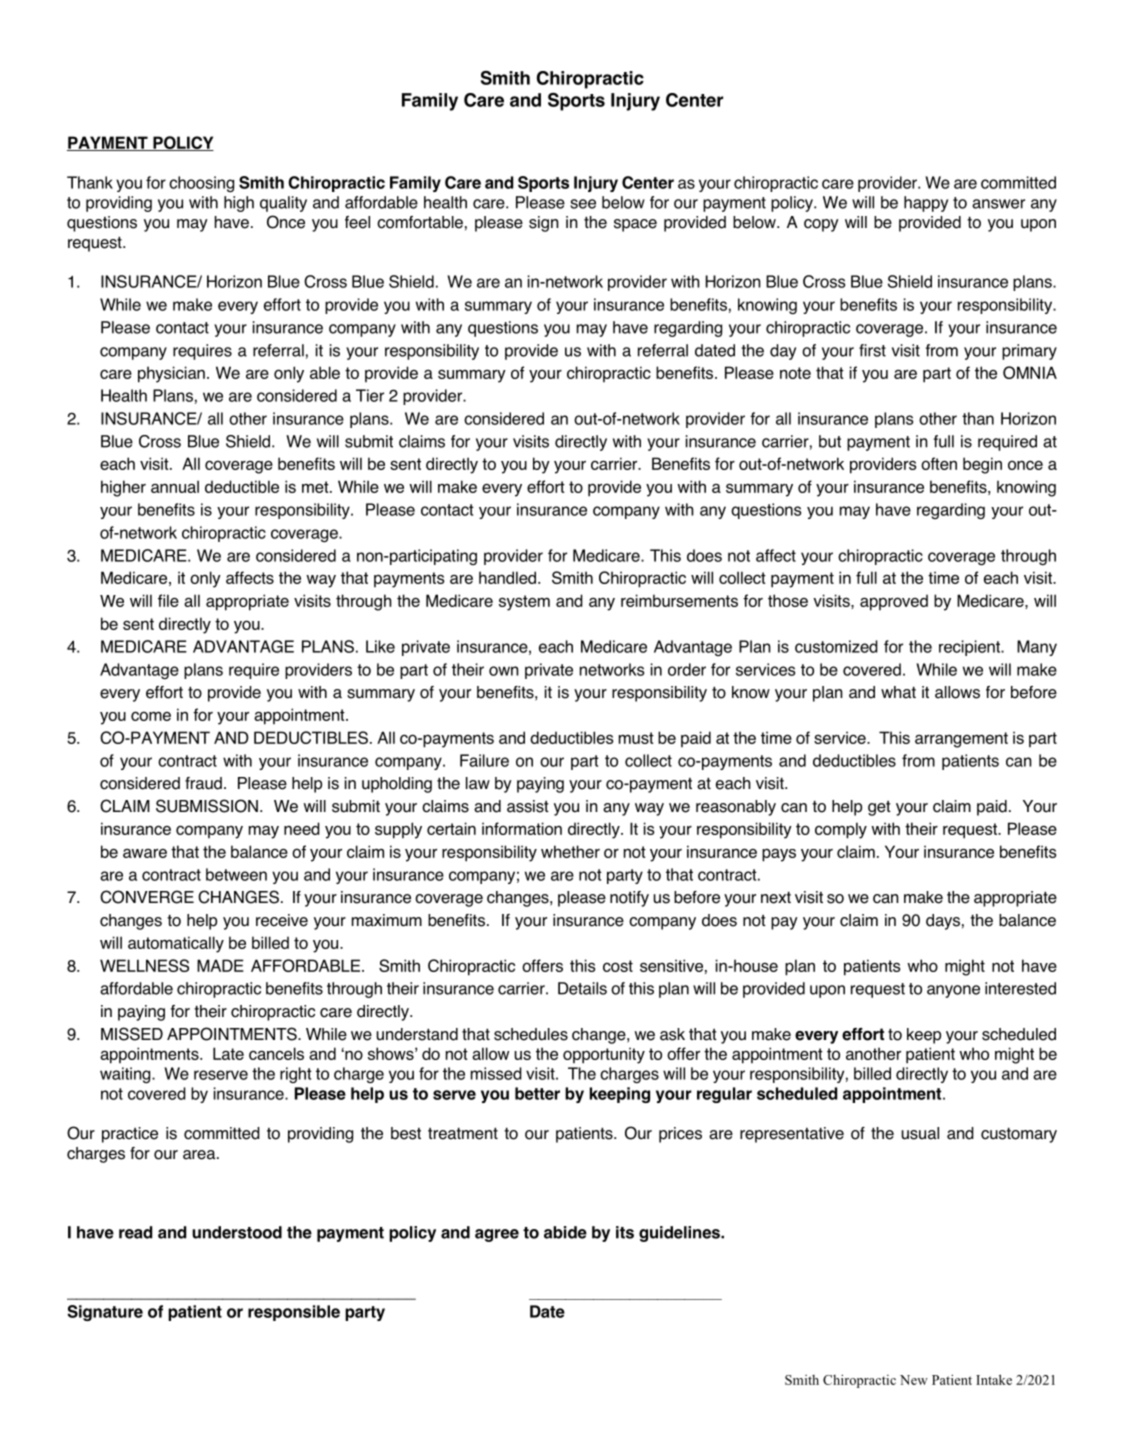  I want to click on between, so click(236, 874).
